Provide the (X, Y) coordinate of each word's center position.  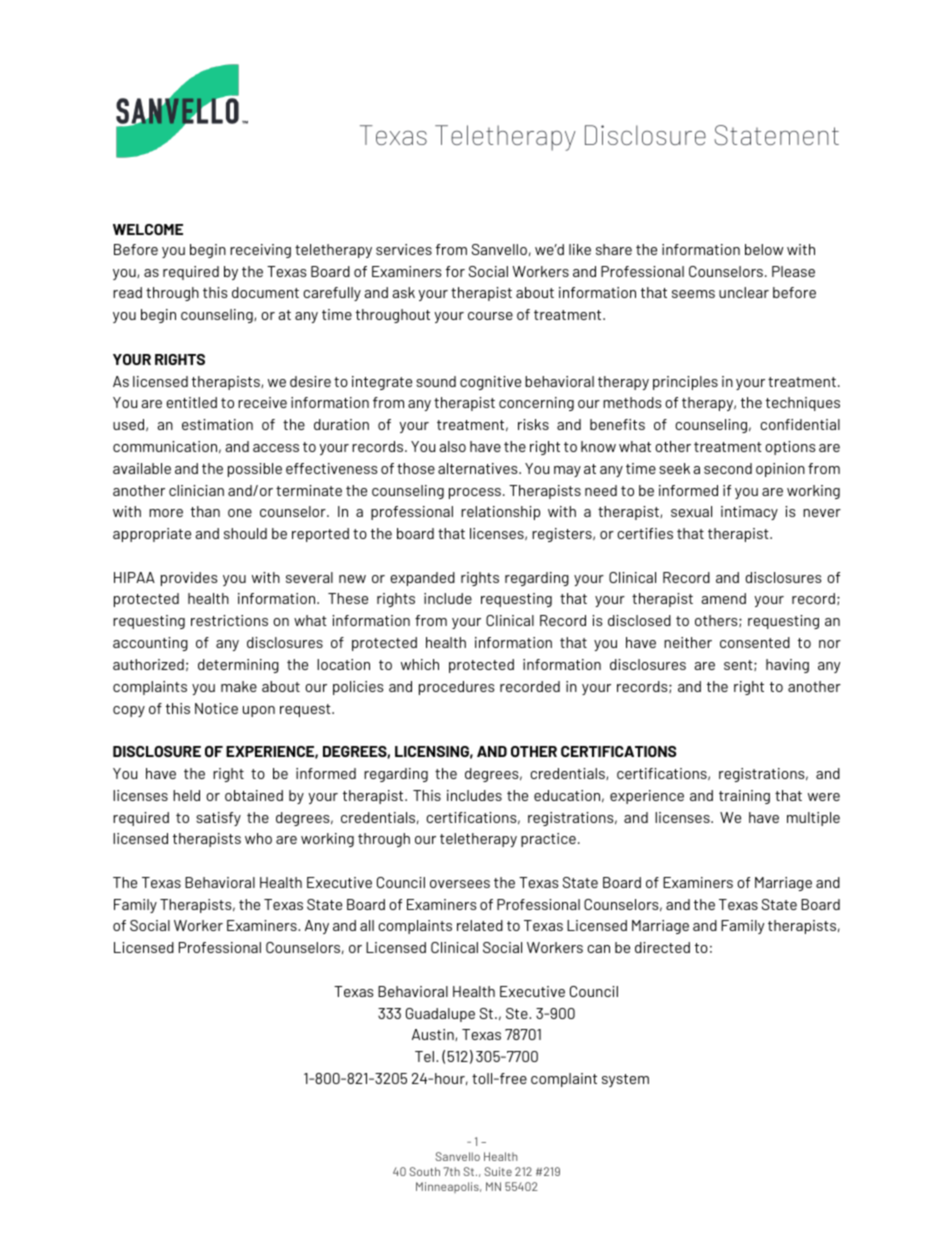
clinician (196, 490)
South (425, 1171)
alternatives (479, 468)
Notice (216, 708)
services (404, 249)
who (258, 838)
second (728, 468)
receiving (260, 251)
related (480, 925)
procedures (457, 688)
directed (662, 947)
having (787, 666)
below (764, 249)
